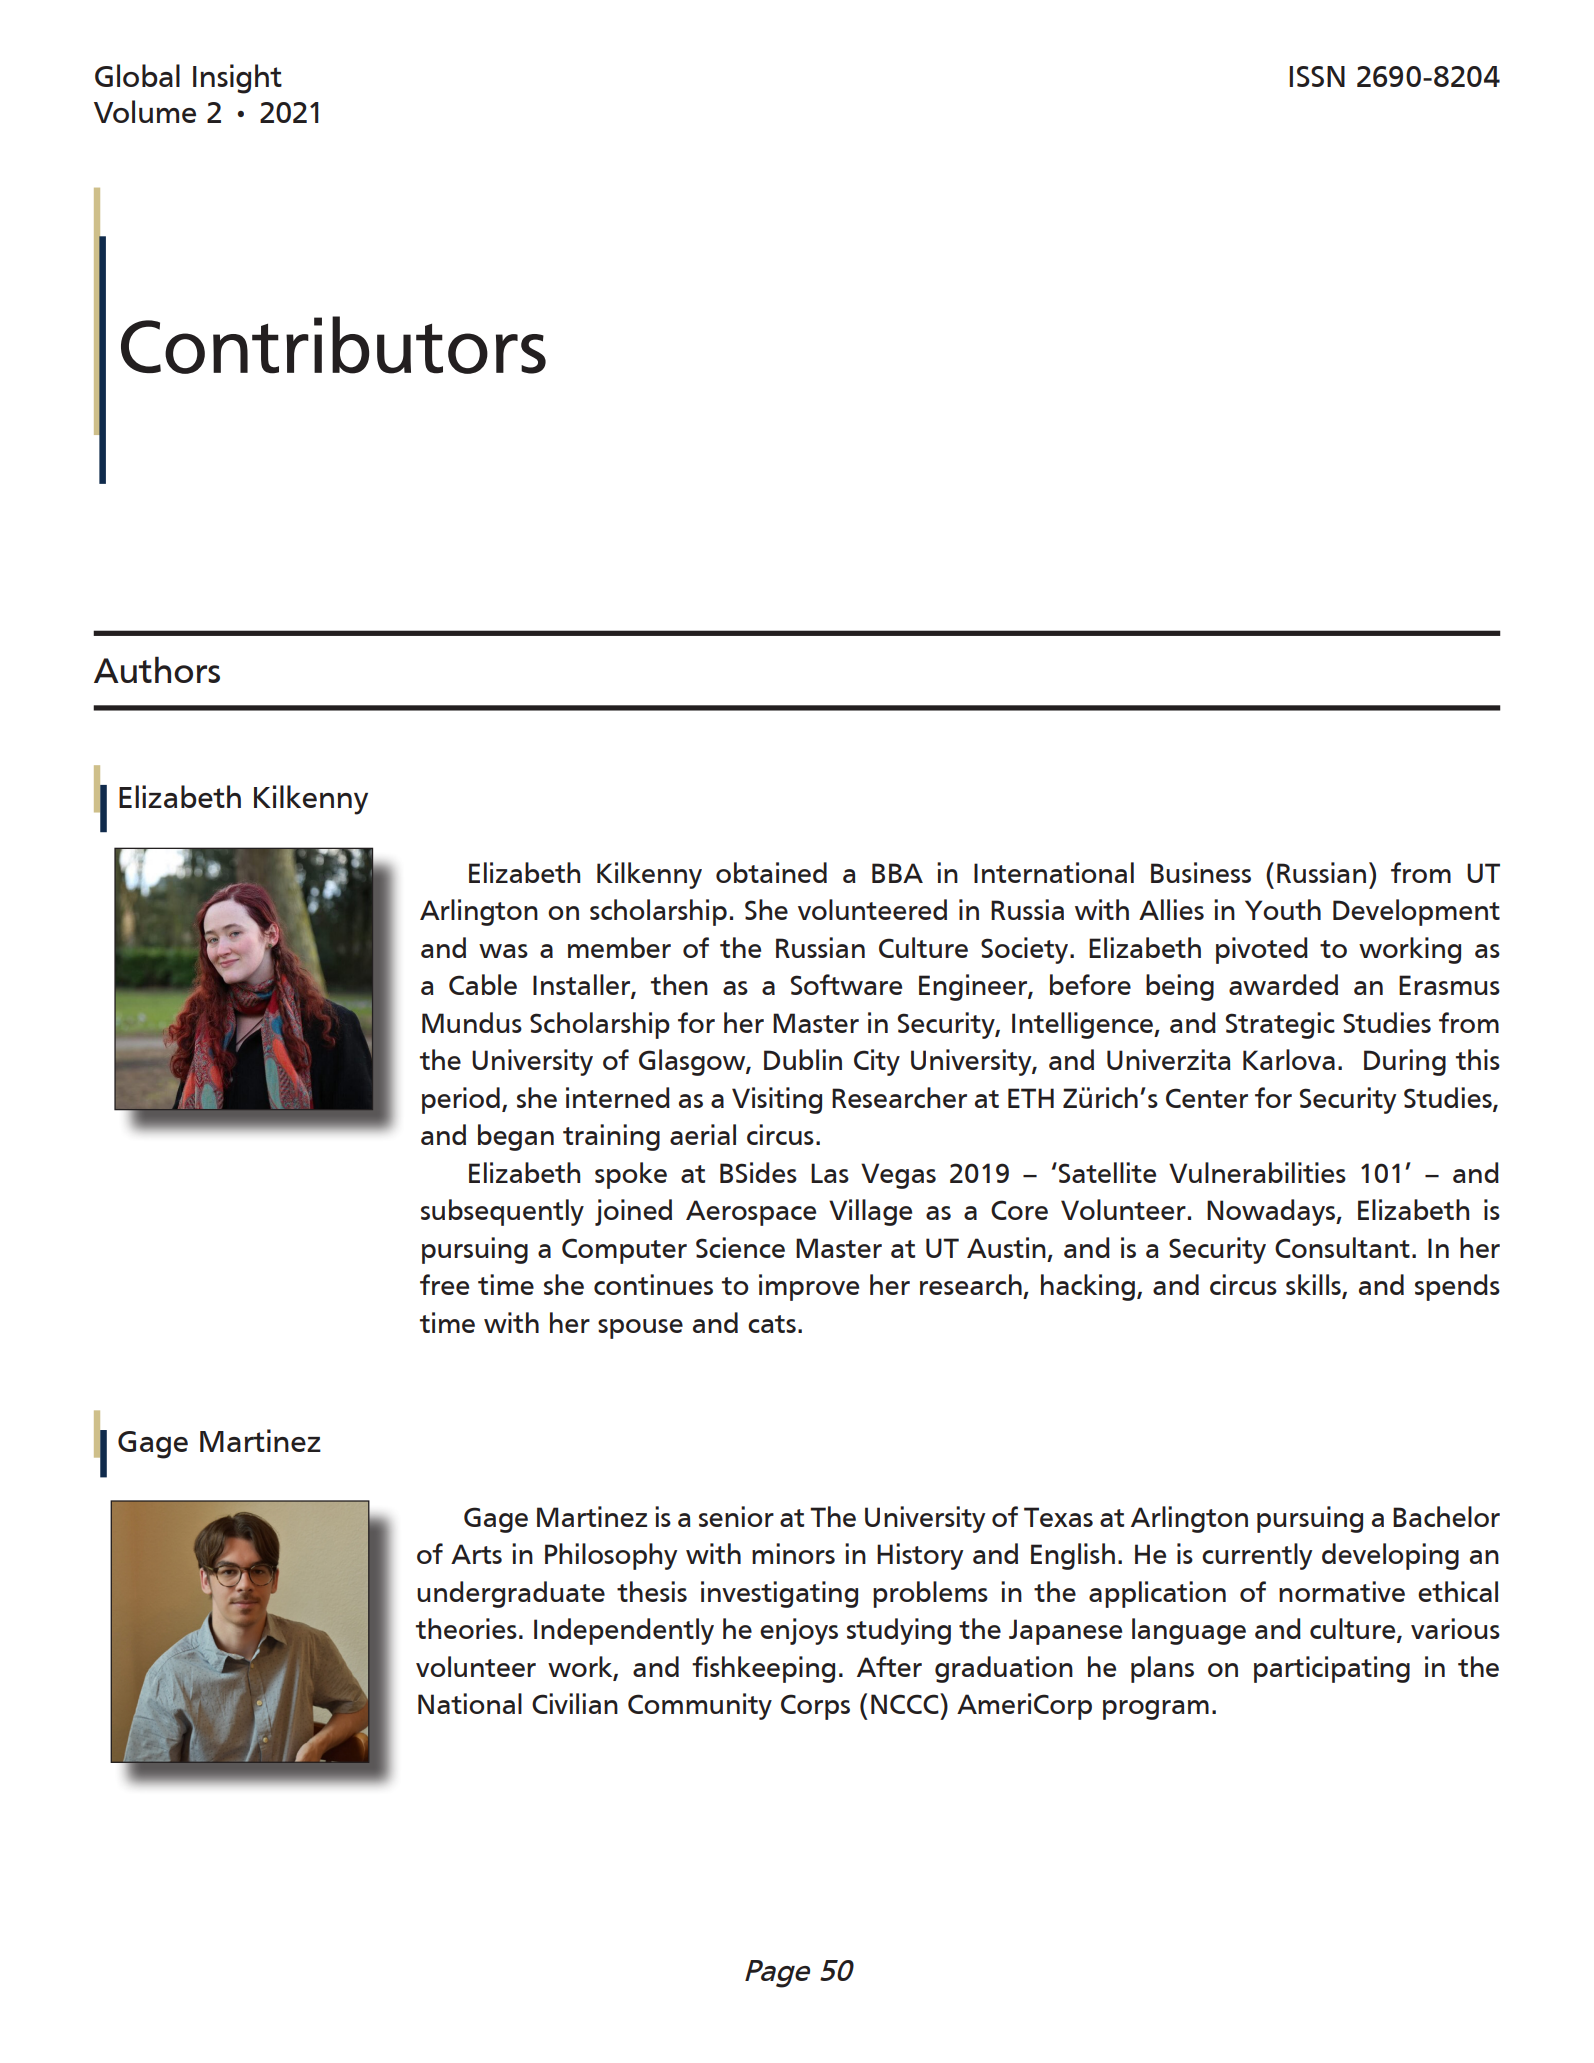  What do you see at coordinates (771, 872) in the document?
I see `obtained` at bounding box center [771, 872].
